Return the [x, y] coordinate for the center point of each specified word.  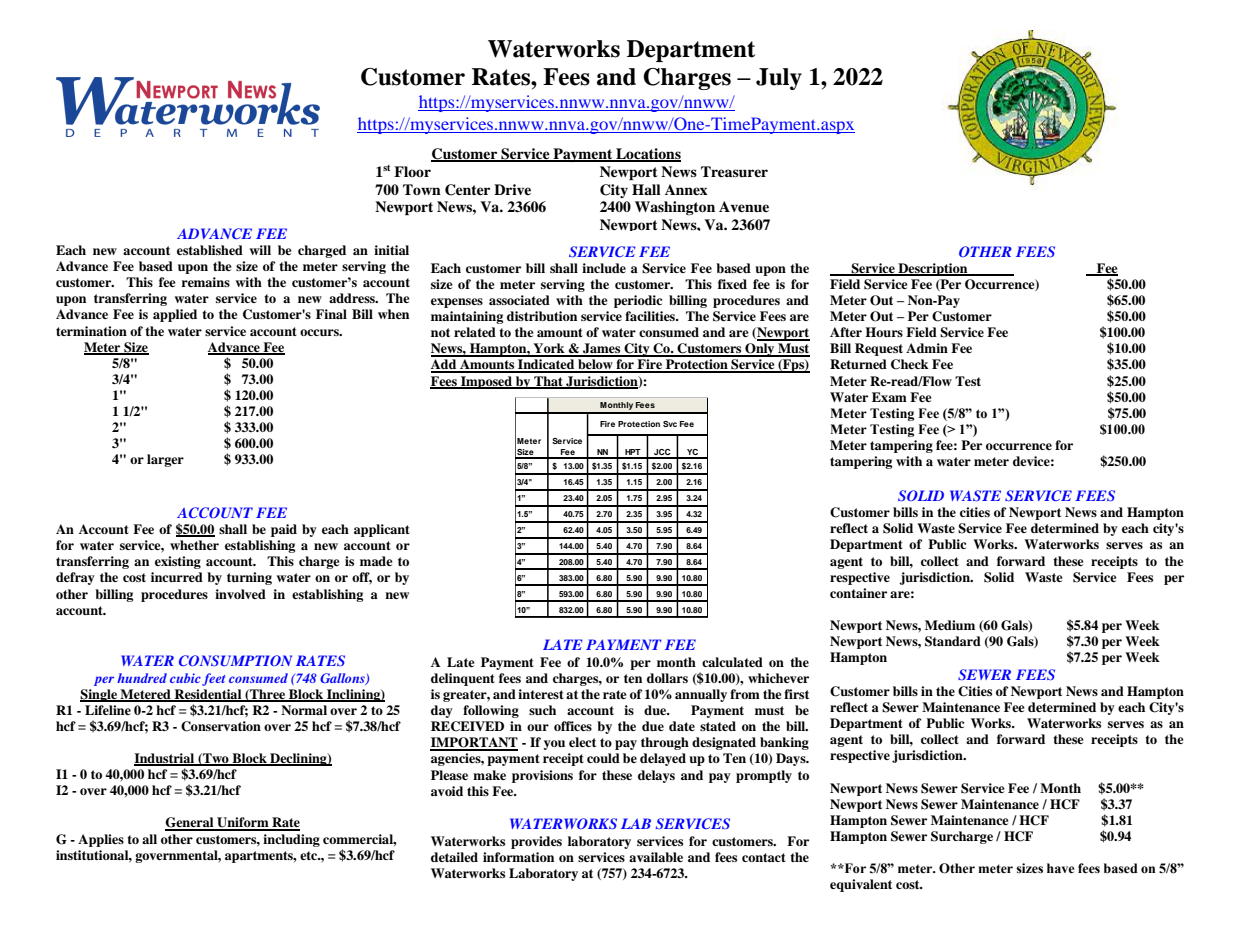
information [518, 857]
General [190, 823]
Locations [647, 154]
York [549, 349]
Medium [950, 625]
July [779, 79]
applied [175, 315]
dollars [667, 678]
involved [240, 594]
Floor [412, 171]
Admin [927, 348]
